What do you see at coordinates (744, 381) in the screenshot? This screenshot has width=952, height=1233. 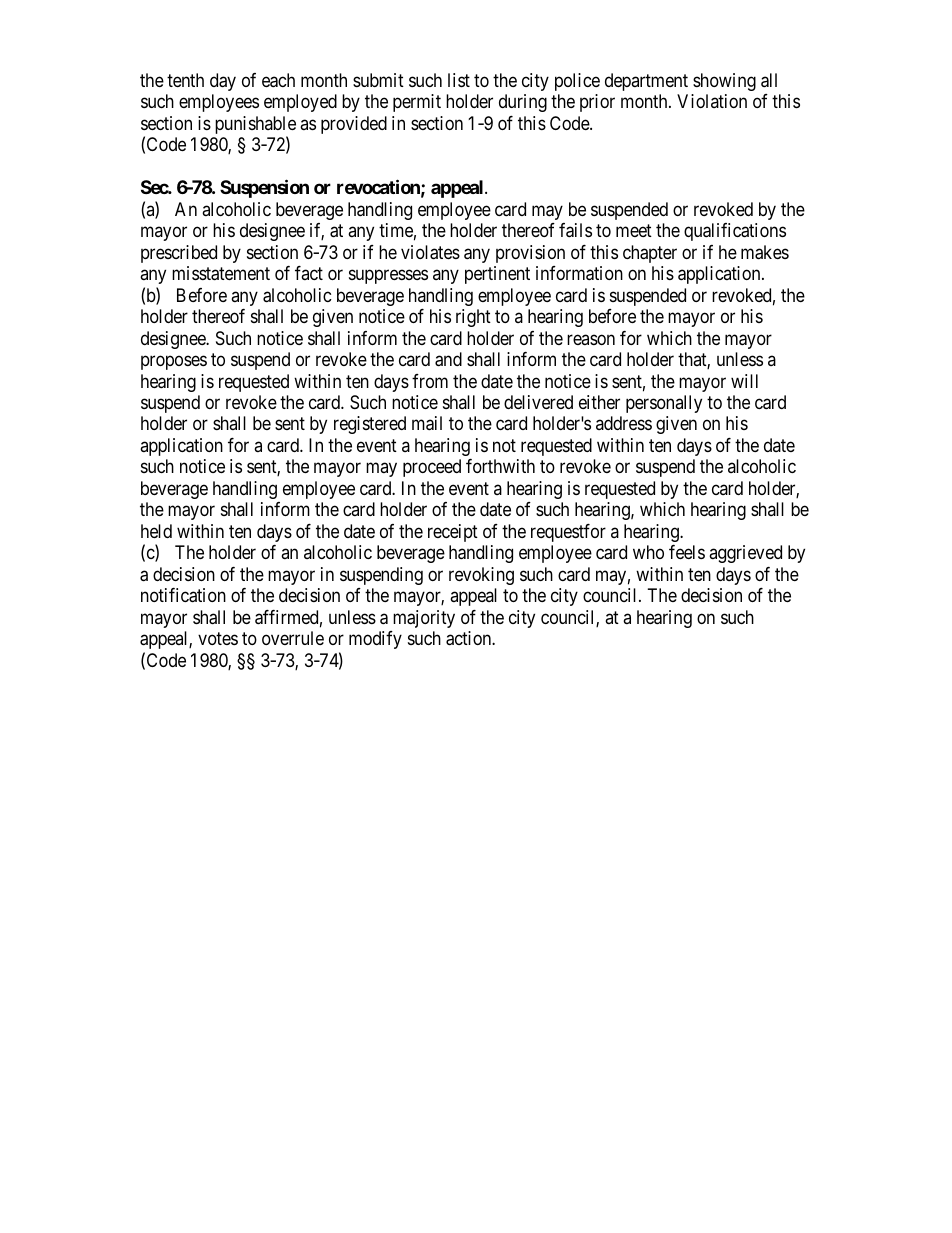 I see `will` at bounding box center [744, 381].
